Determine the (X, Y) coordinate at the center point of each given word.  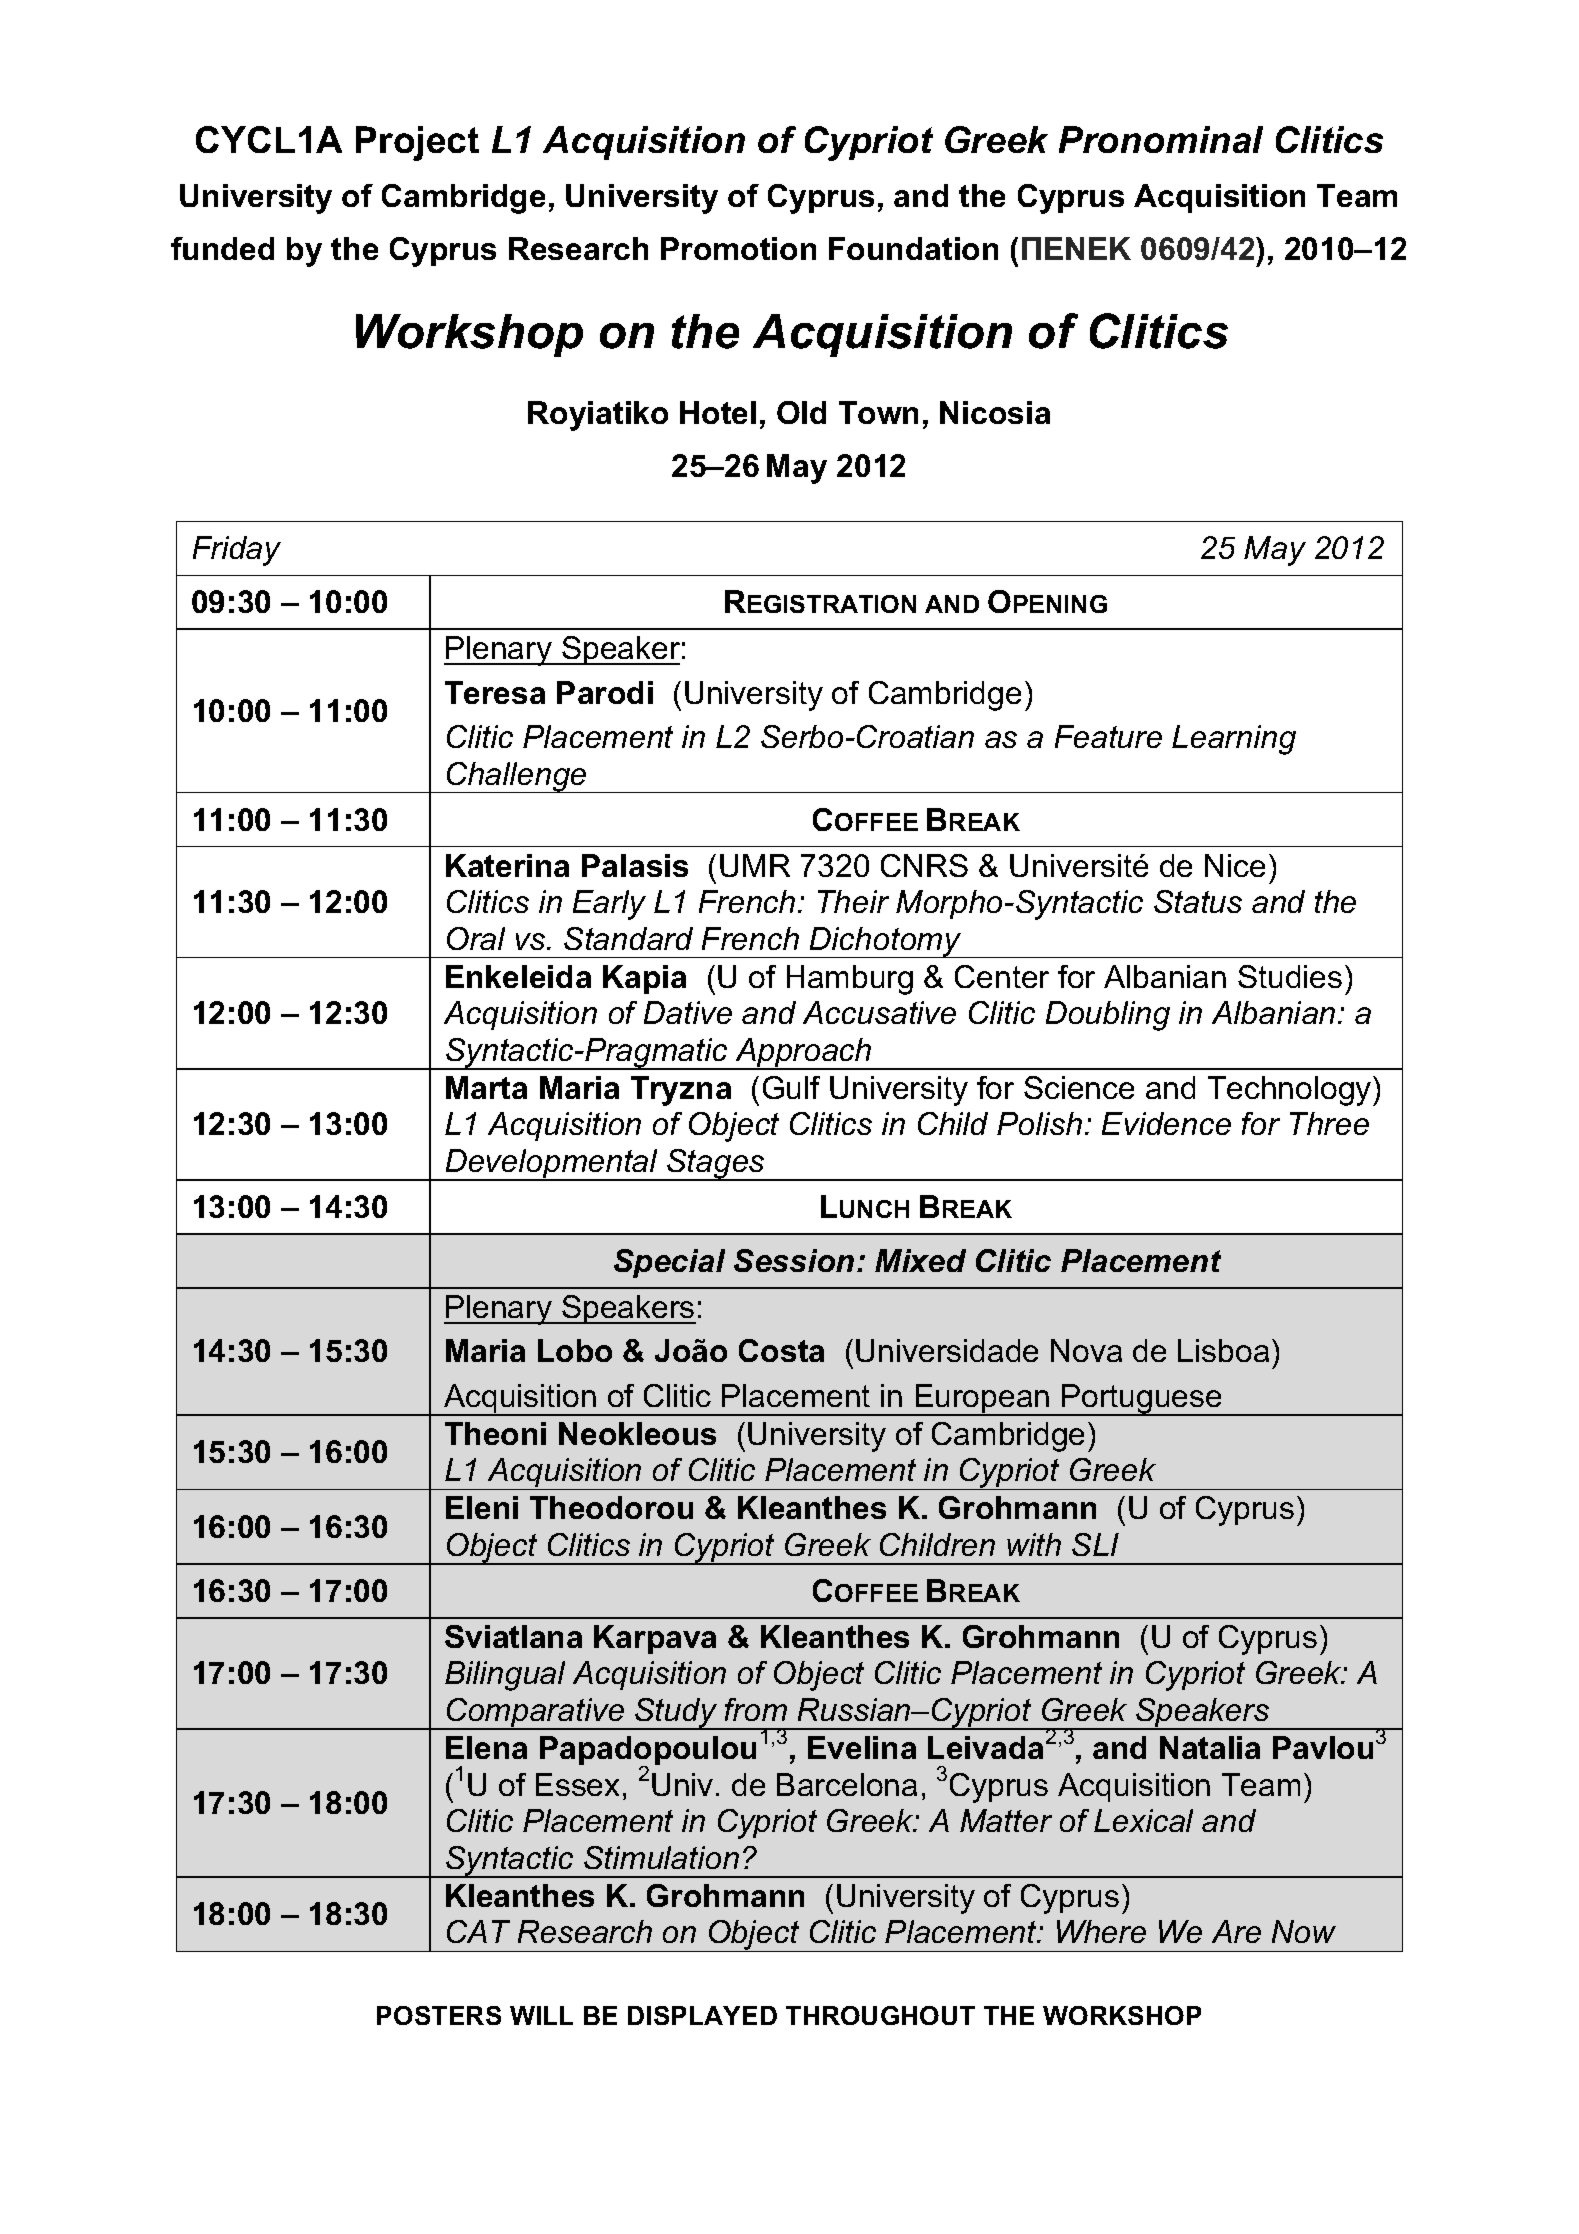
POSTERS (439, 2015)
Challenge (517, 777)
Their (853, 901)
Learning (1234, 740)
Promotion (738, 248)
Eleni (482, 1507)
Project (417, 143)
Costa (781, 1350)
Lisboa (1223, 1350)
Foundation (913, 248)
